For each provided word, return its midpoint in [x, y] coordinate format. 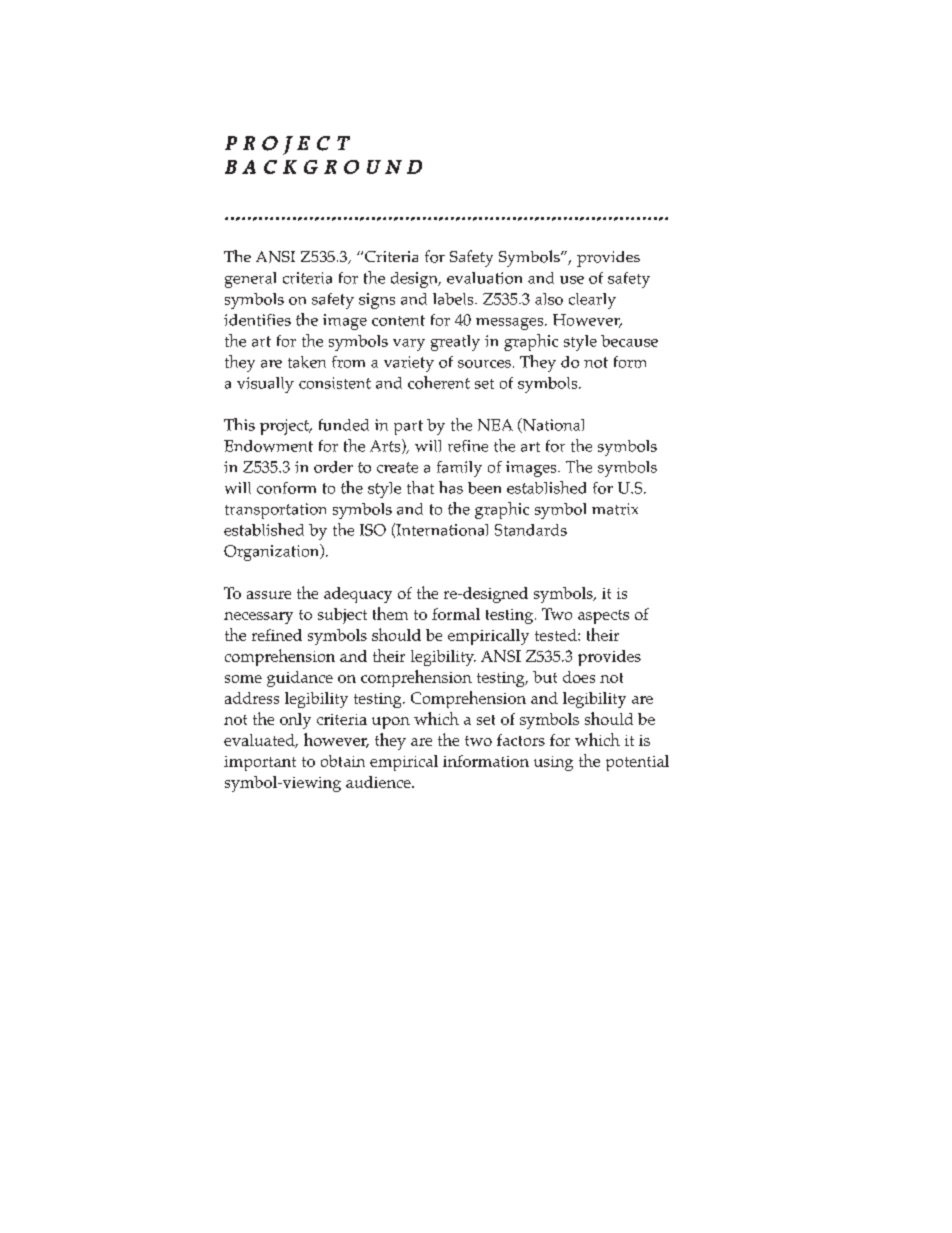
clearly [592, 301]
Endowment [268, 446]
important [260, 763]
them [390, 613]
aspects [603, 617]
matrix [615, 509]
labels [454, 299]
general [250, 280]
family [459, 469]
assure [269, 595]
